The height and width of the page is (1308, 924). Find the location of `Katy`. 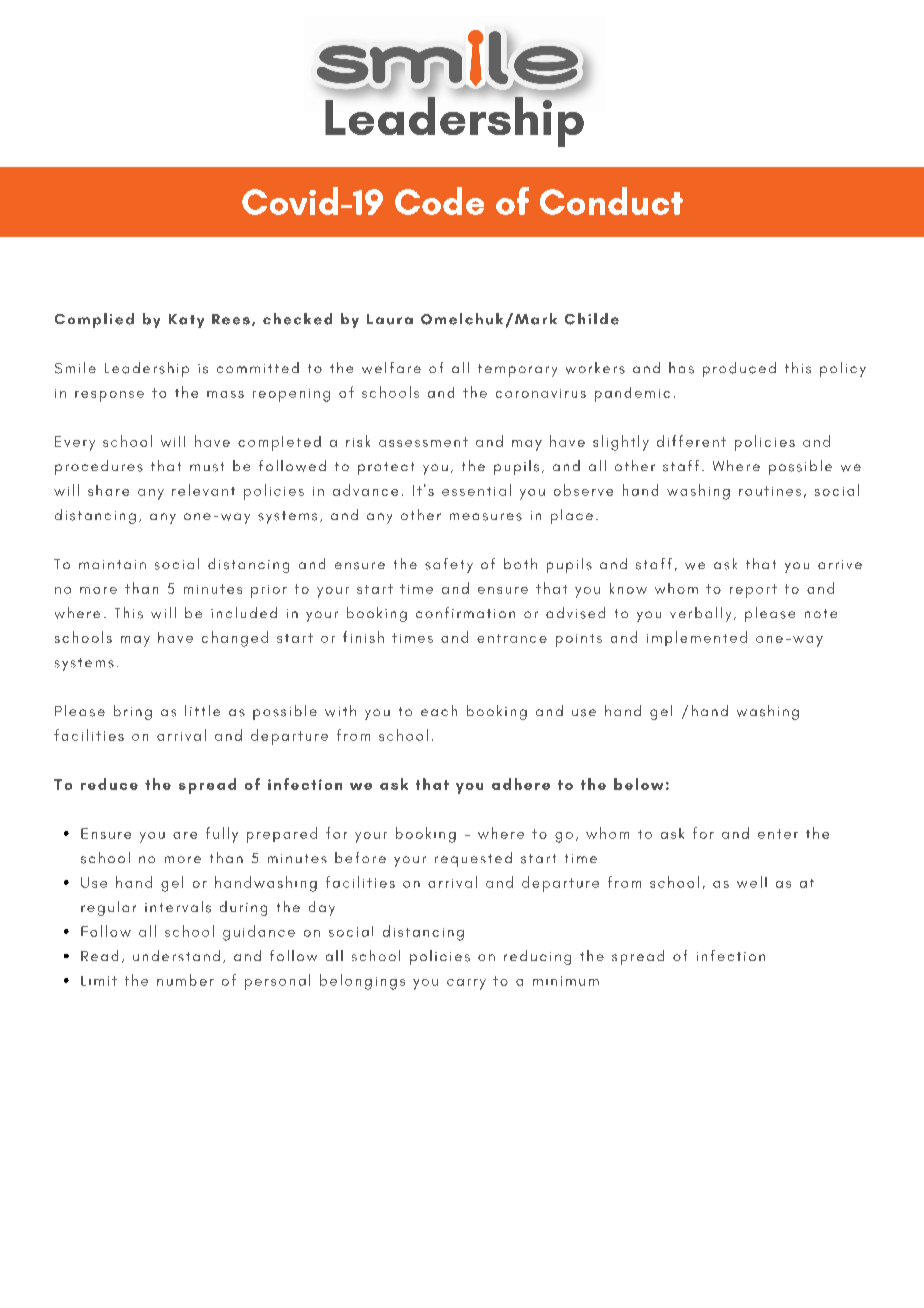

Katy is located at coordinates (186, 321).
